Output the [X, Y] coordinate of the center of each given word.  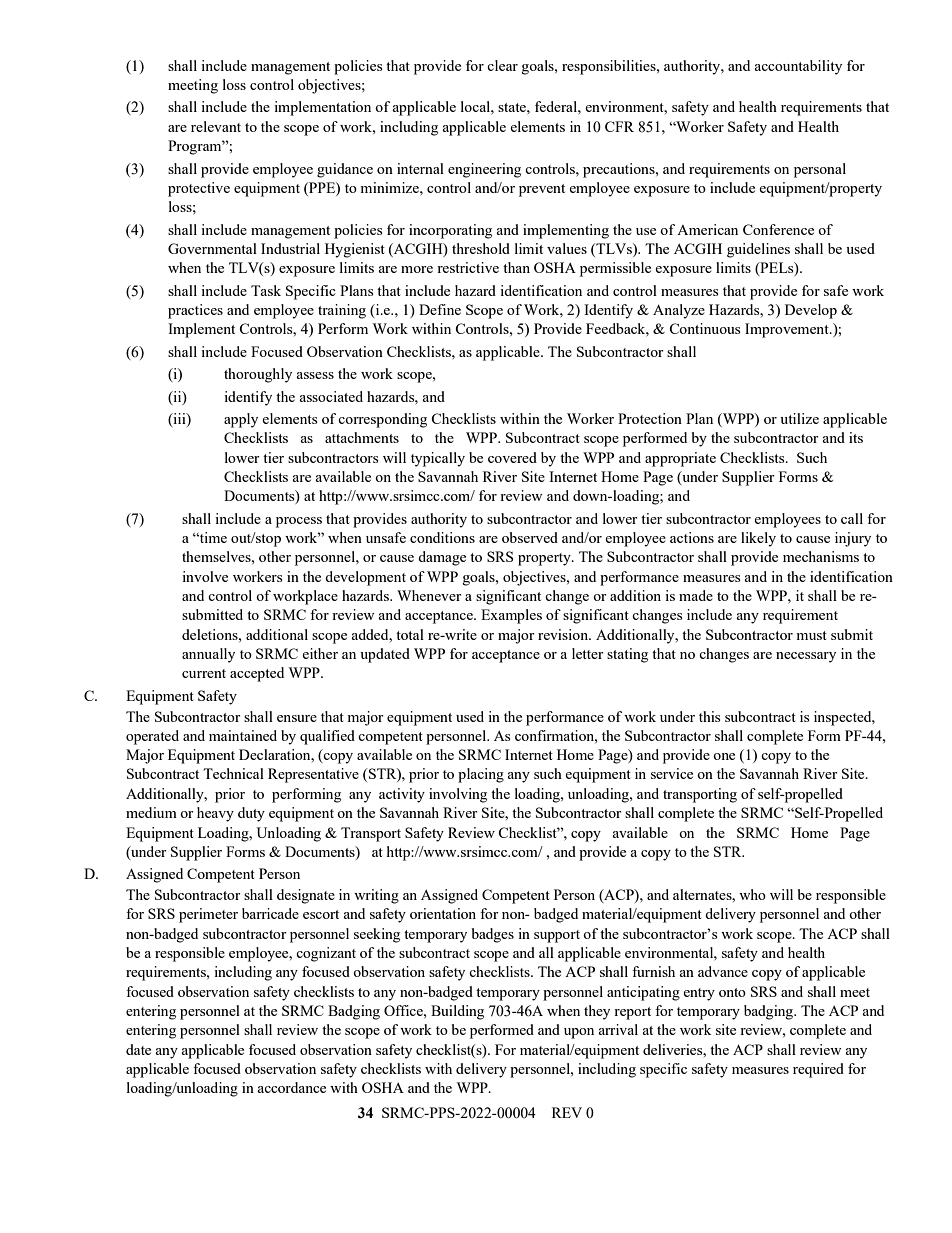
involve [205, 576]
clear [502, 65]
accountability [798, 67]
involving [458, 795]
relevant [216, 126]
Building [457, 1012]
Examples [511, 616]
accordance [291, 1087]
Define [440, 309]
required [818, 1070]
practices [195, 311]
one [724, 756]
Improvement [788, 330]
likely [758, 539]
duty [251, 814]
